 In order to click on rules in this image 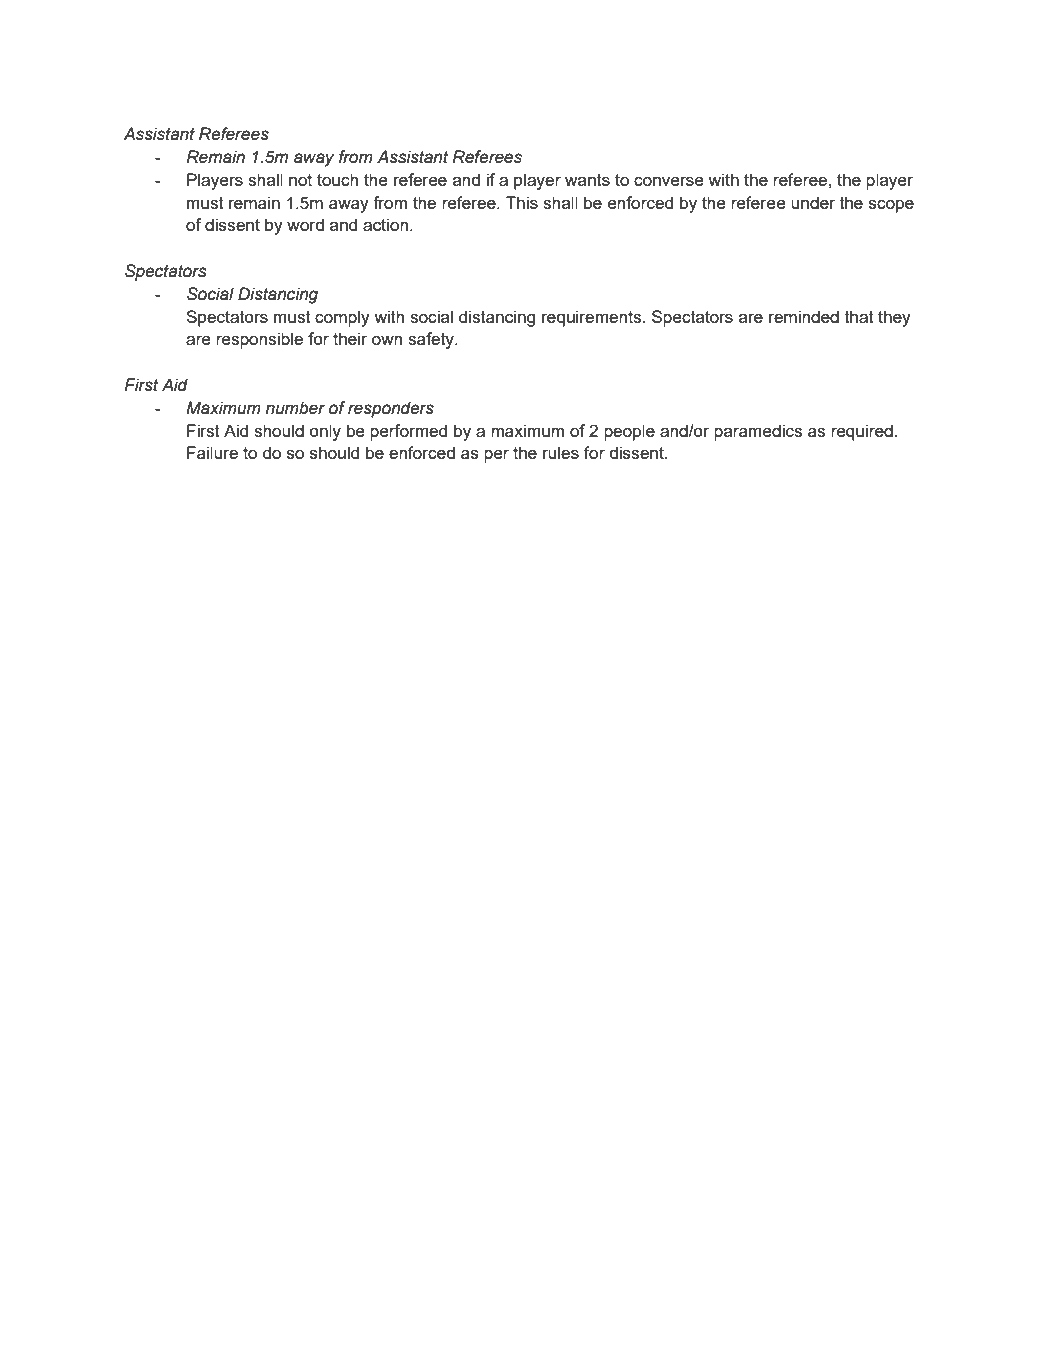, I will do `click(561, 452)`.
